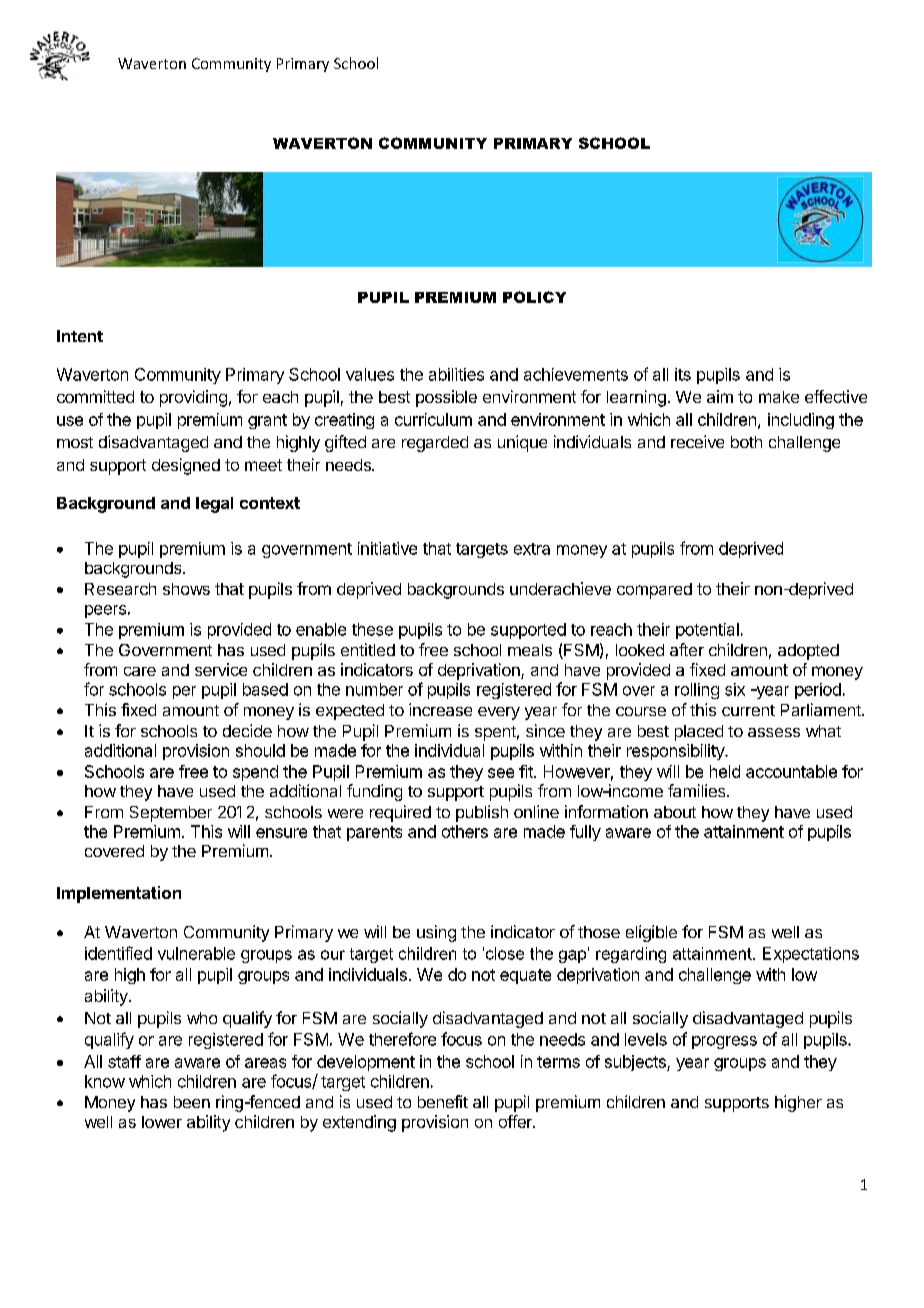  I want to click on legal, so click(214, 505).
